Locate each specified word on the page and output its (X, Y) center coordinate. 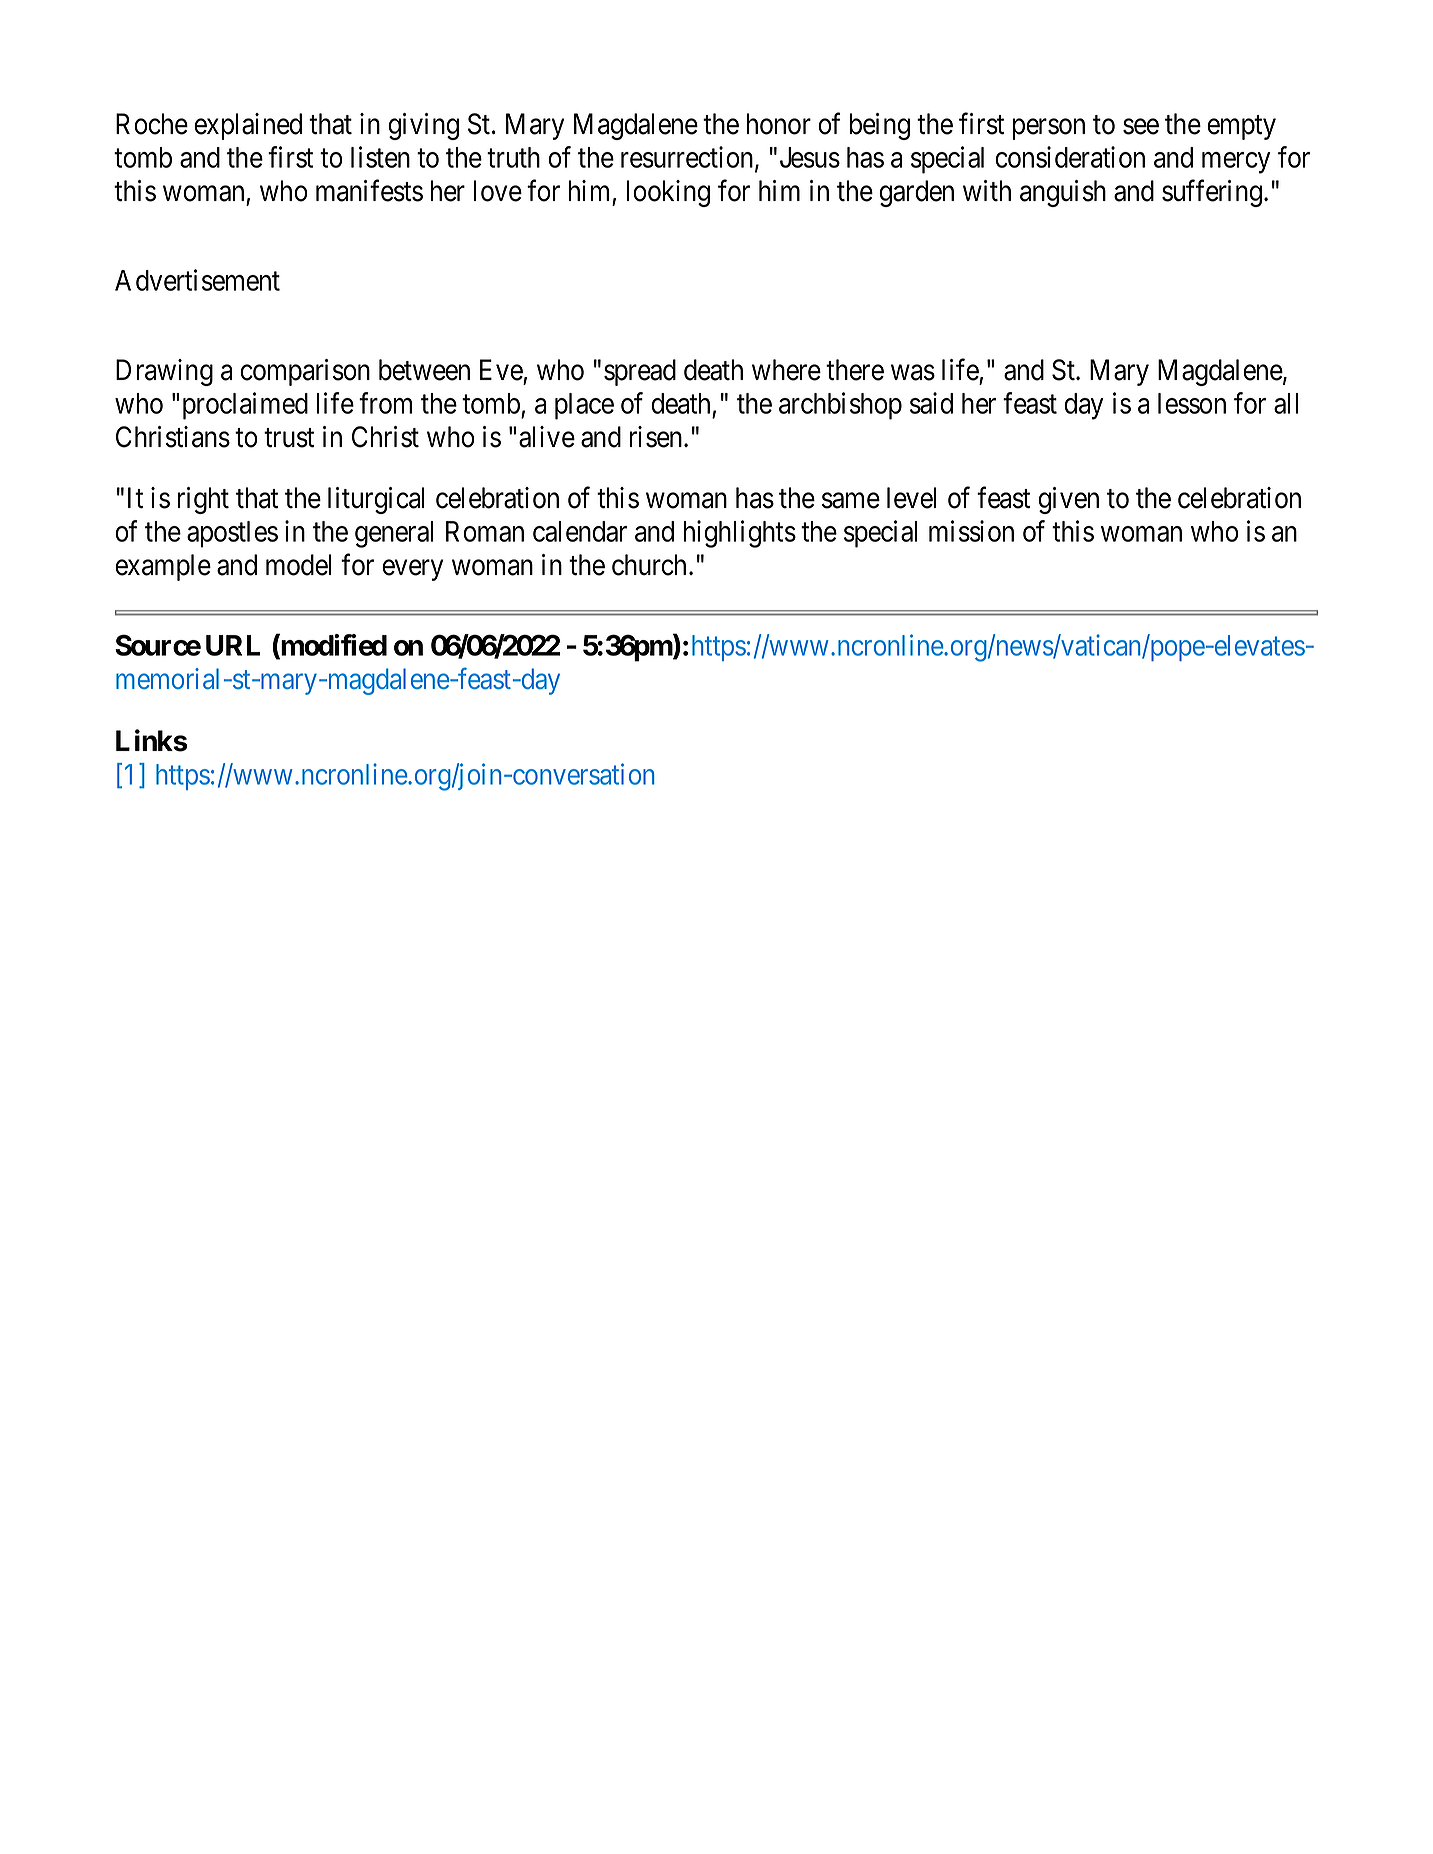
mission (971, 531)
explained (248, 126)
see (1141, 127)
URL (233, 645)
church (651, 565)
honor (779, 124)
